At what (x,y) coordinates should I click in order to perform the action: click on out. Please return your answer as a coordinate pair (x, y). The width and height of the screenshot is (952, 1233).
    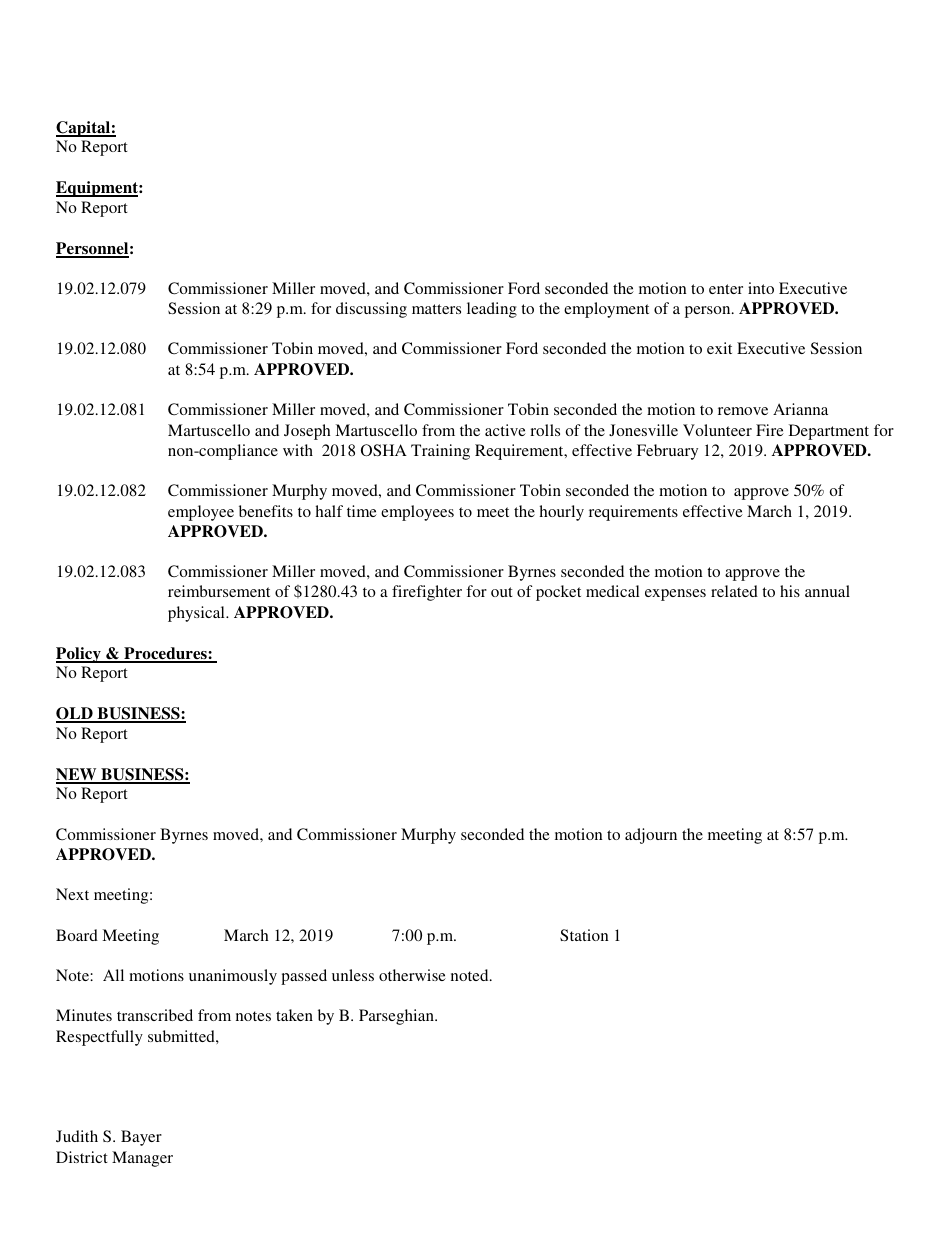
    Looking at the image, I should click on (502, 592).
